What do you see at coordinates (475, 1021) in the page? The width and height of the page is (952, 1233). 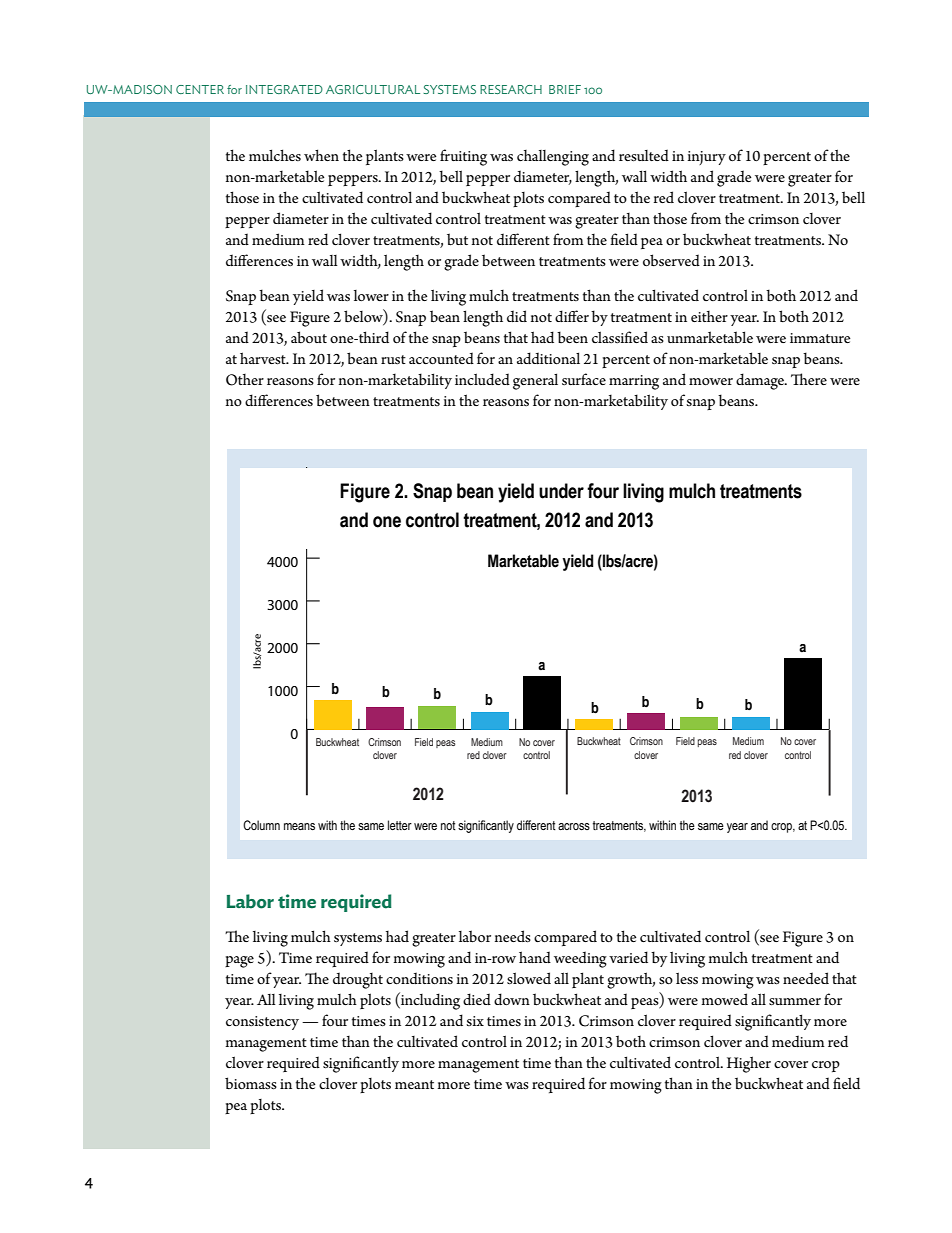 I see `six` at bounding box center [475, 1021].
